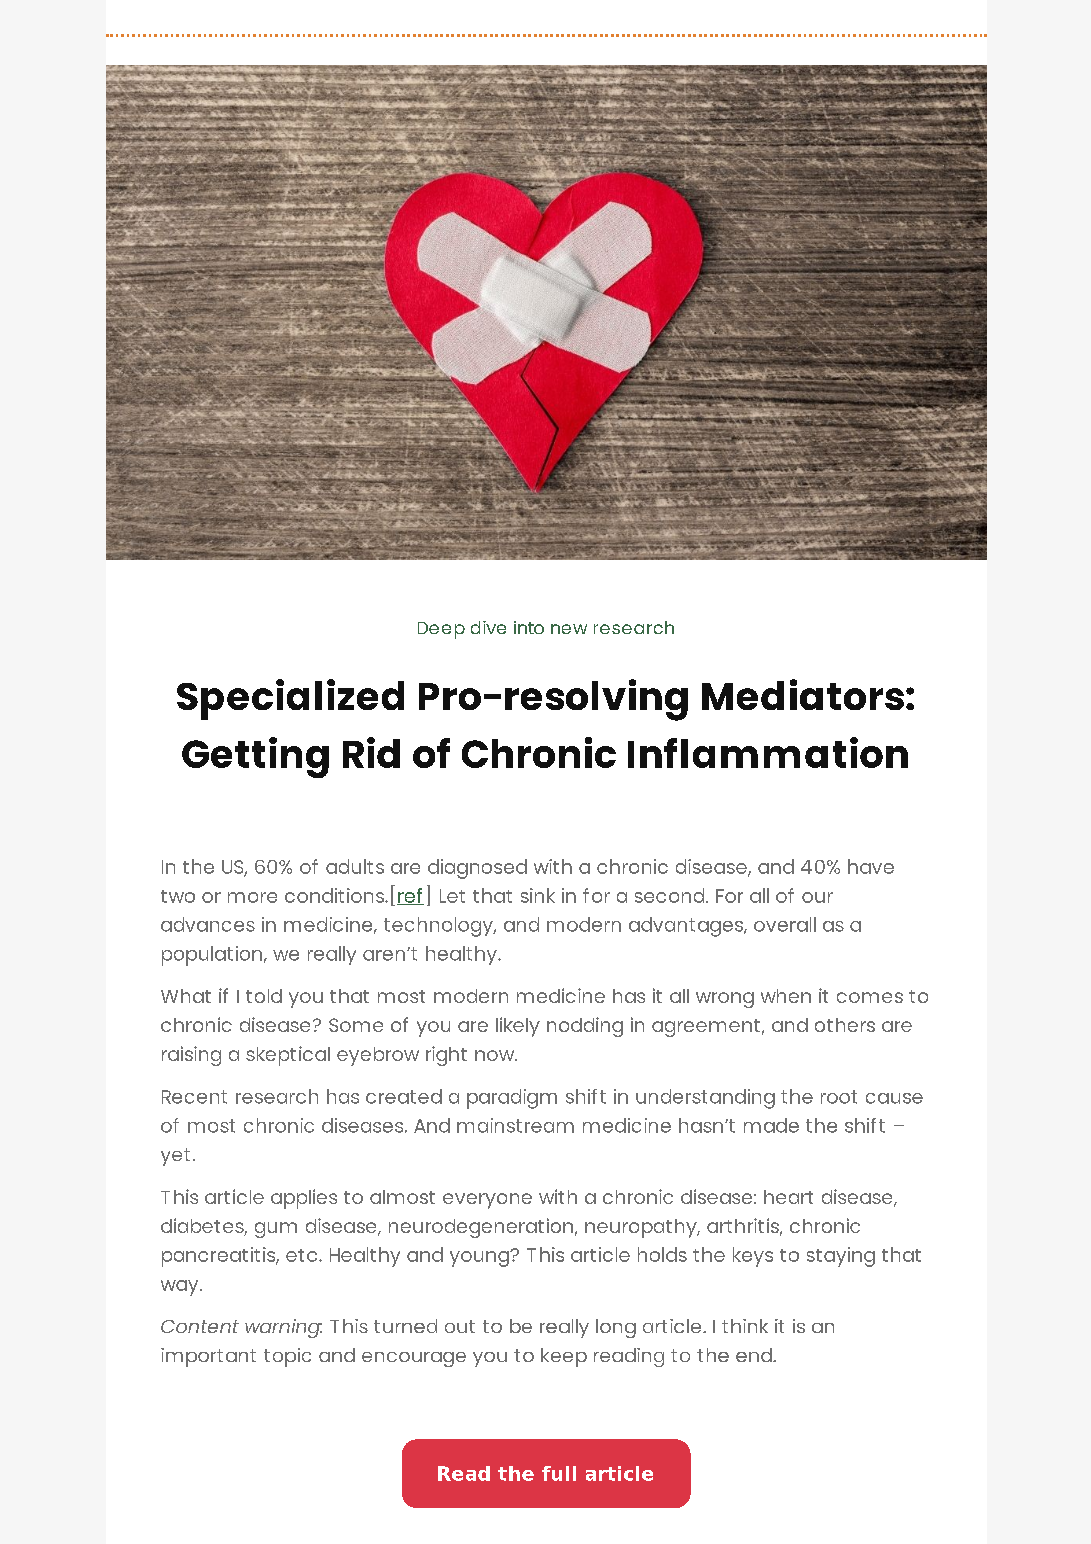 The height and width of the screenshot is (1544, 1091). What do you see at coordinates (496, 1055) in the screenshot?
I see `now` at bounding box center [496, 1055].
